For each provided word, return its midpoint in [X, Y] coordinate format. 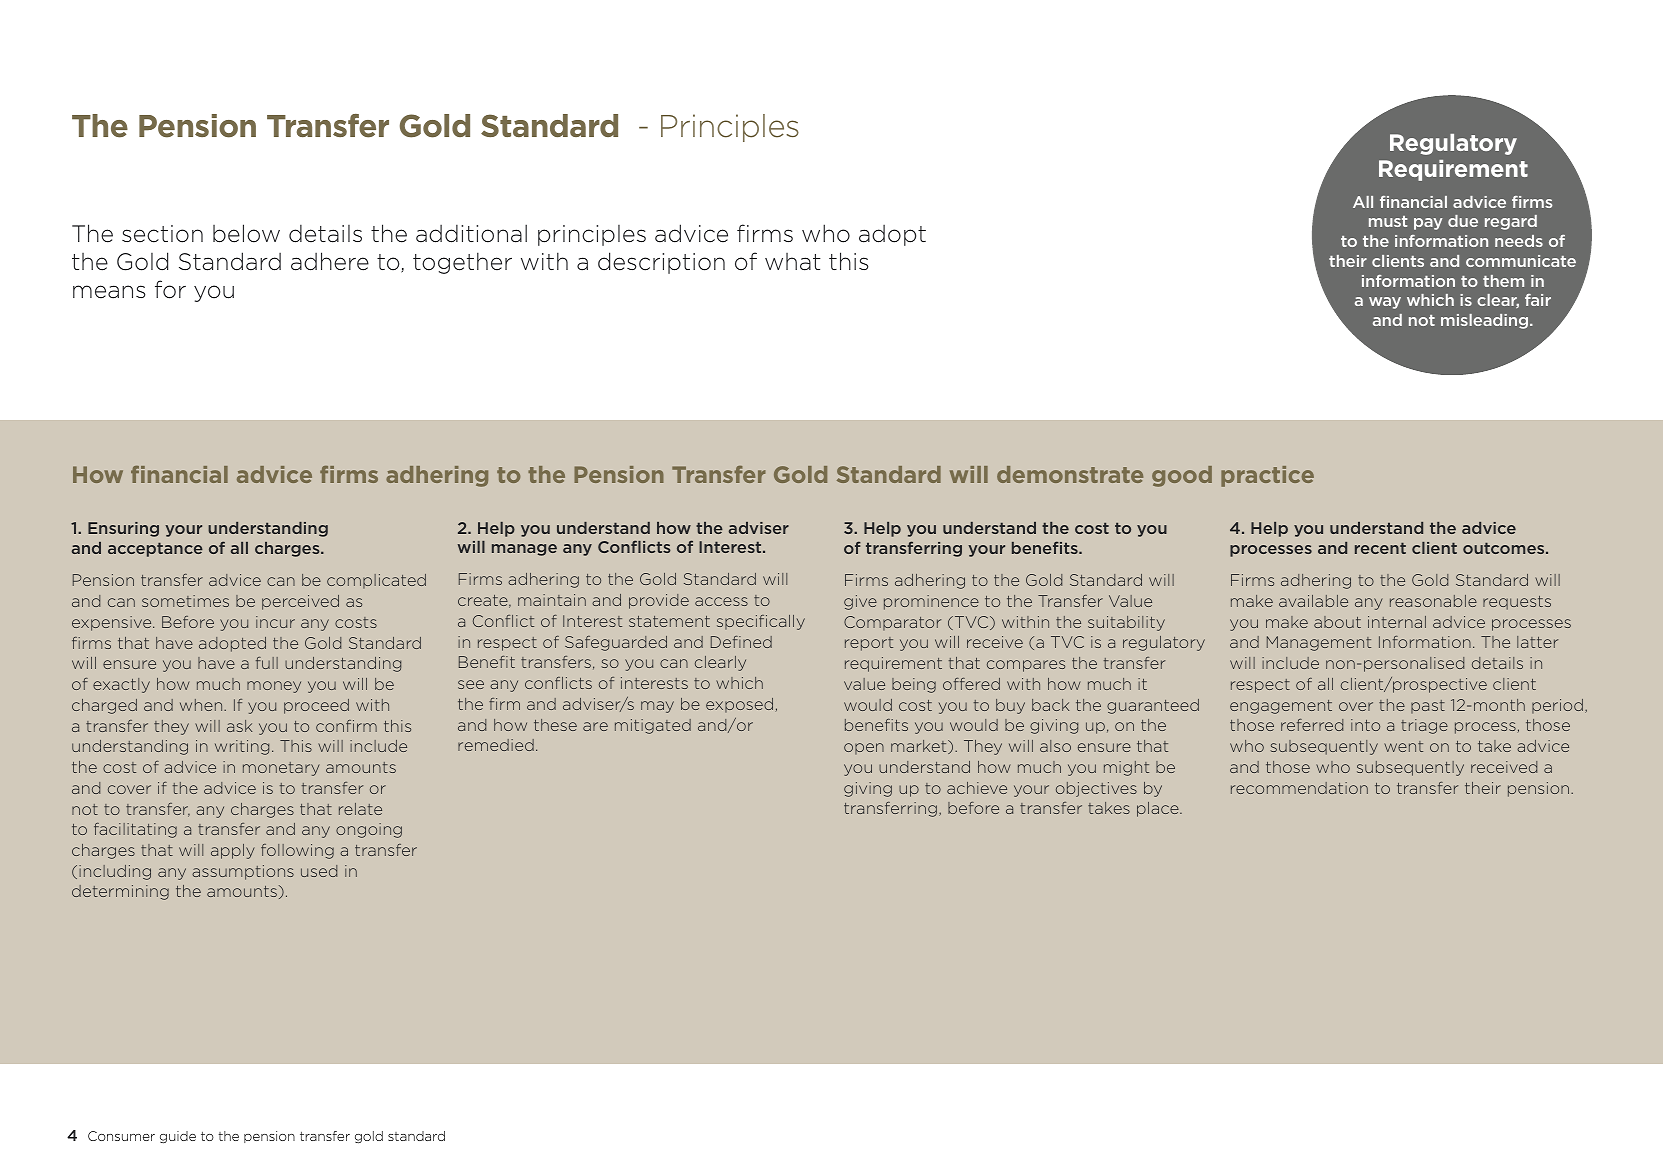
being [914, 685]
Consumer [121, 1136]
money [274, 687]
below [246, 233]
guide [178, 1137]
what [793, 262]
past [1428, 707]
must [1388, 221]
